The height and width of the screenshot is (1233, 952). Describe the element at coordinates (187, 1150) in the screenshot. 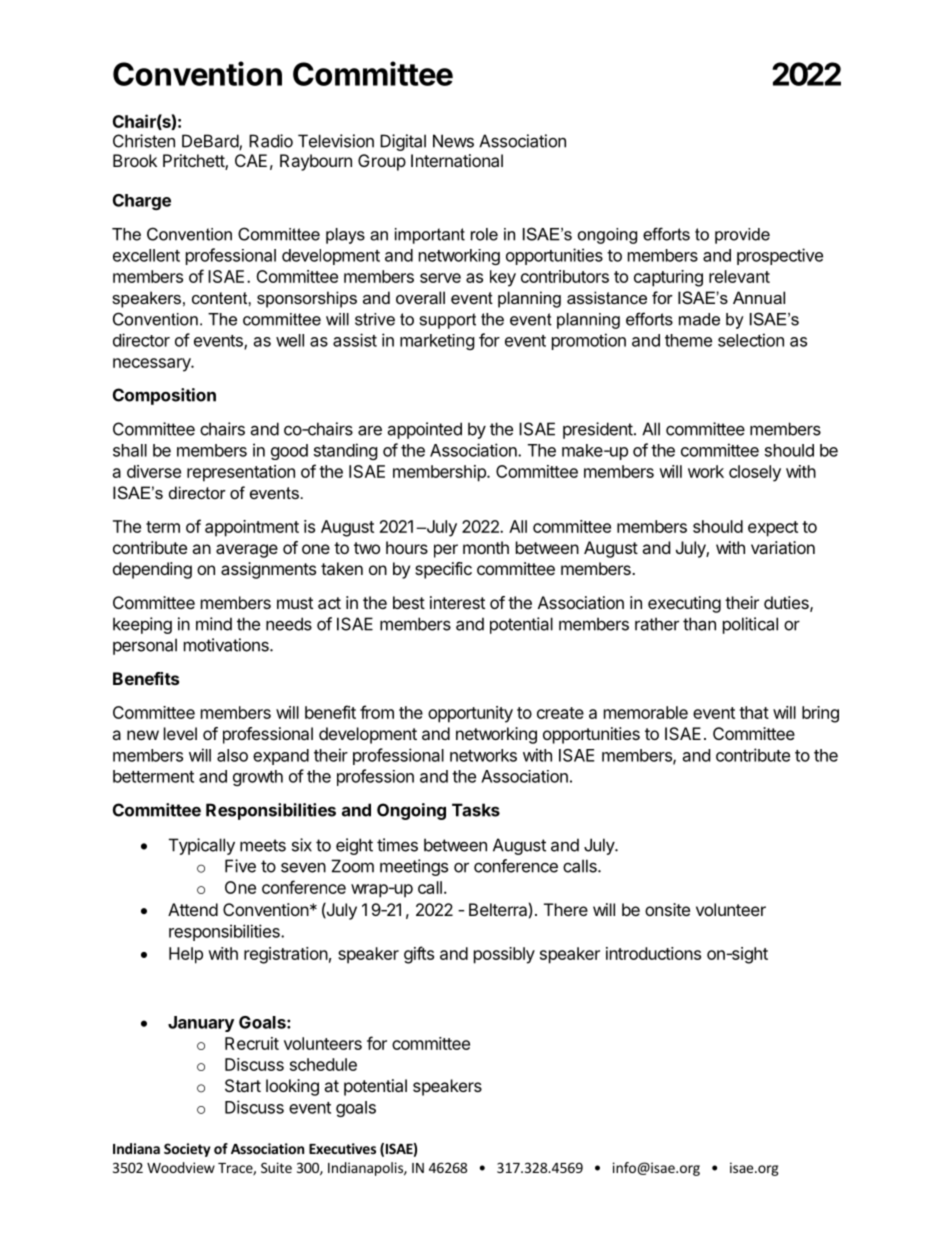

I see `Society` at that location.
